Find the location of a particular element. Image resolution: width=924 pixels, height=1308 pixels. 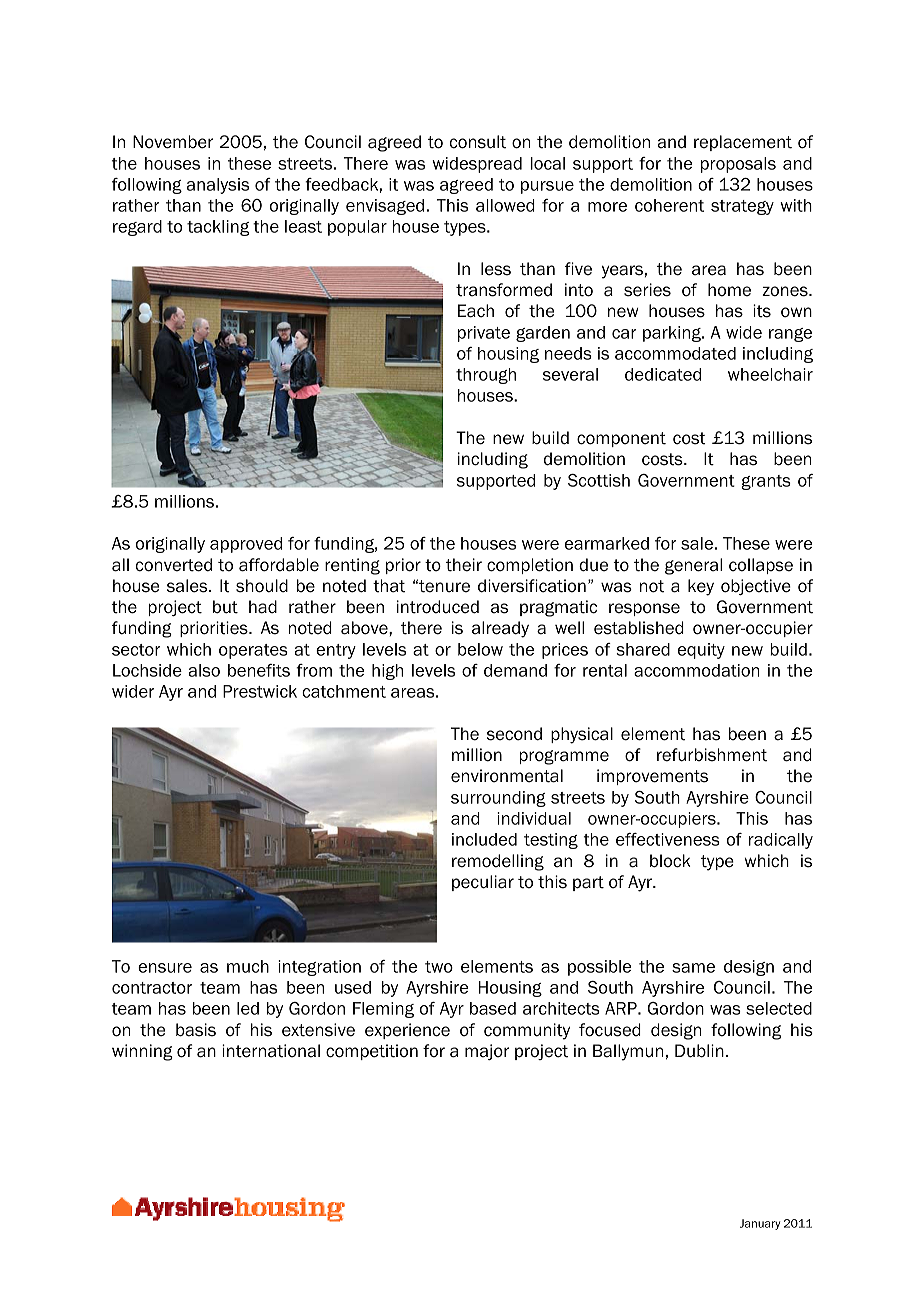

consult is located at coordinates (478, 142).
